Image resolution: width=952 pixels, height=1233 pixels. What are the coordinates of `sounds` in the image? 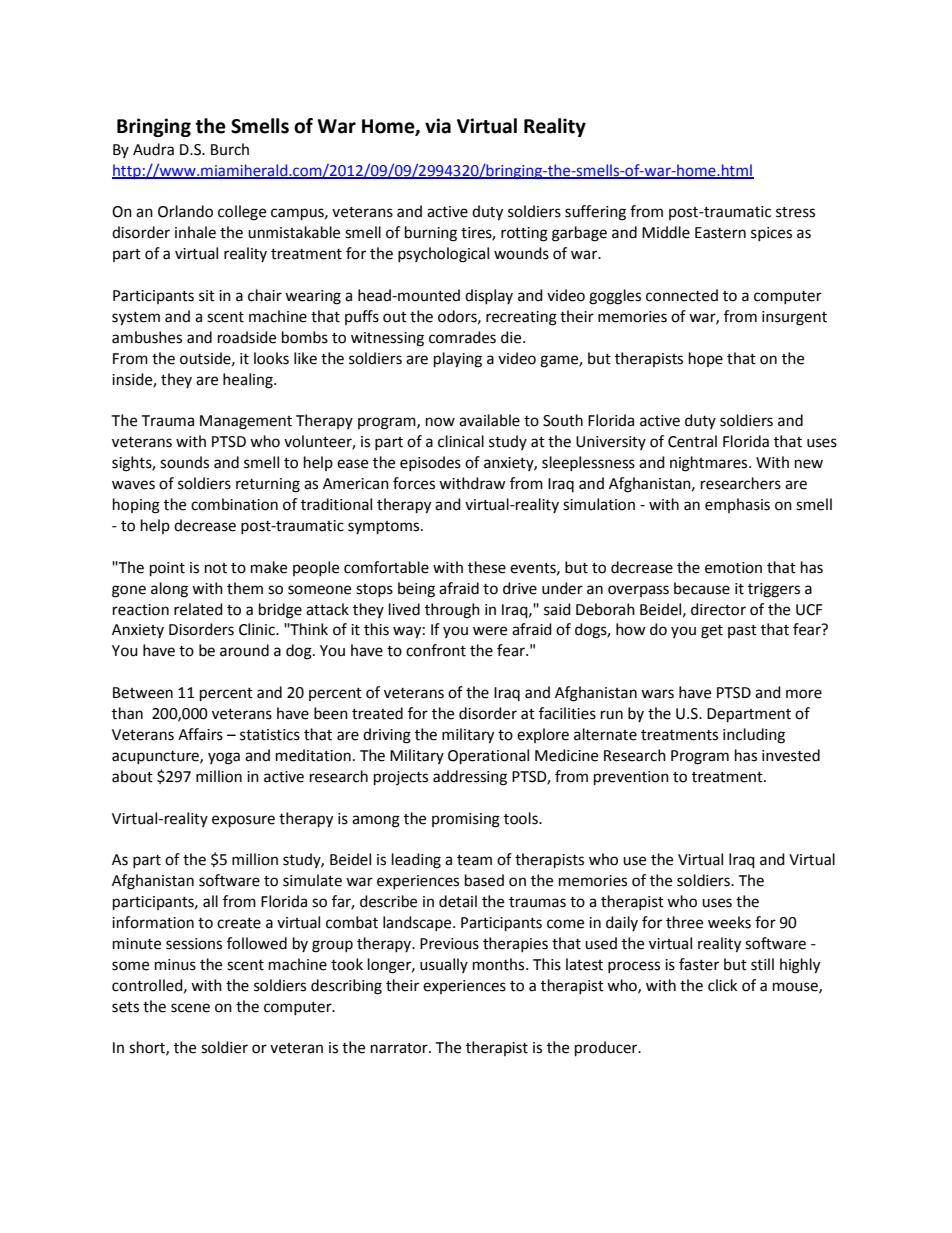 It's located at (184, 462).
